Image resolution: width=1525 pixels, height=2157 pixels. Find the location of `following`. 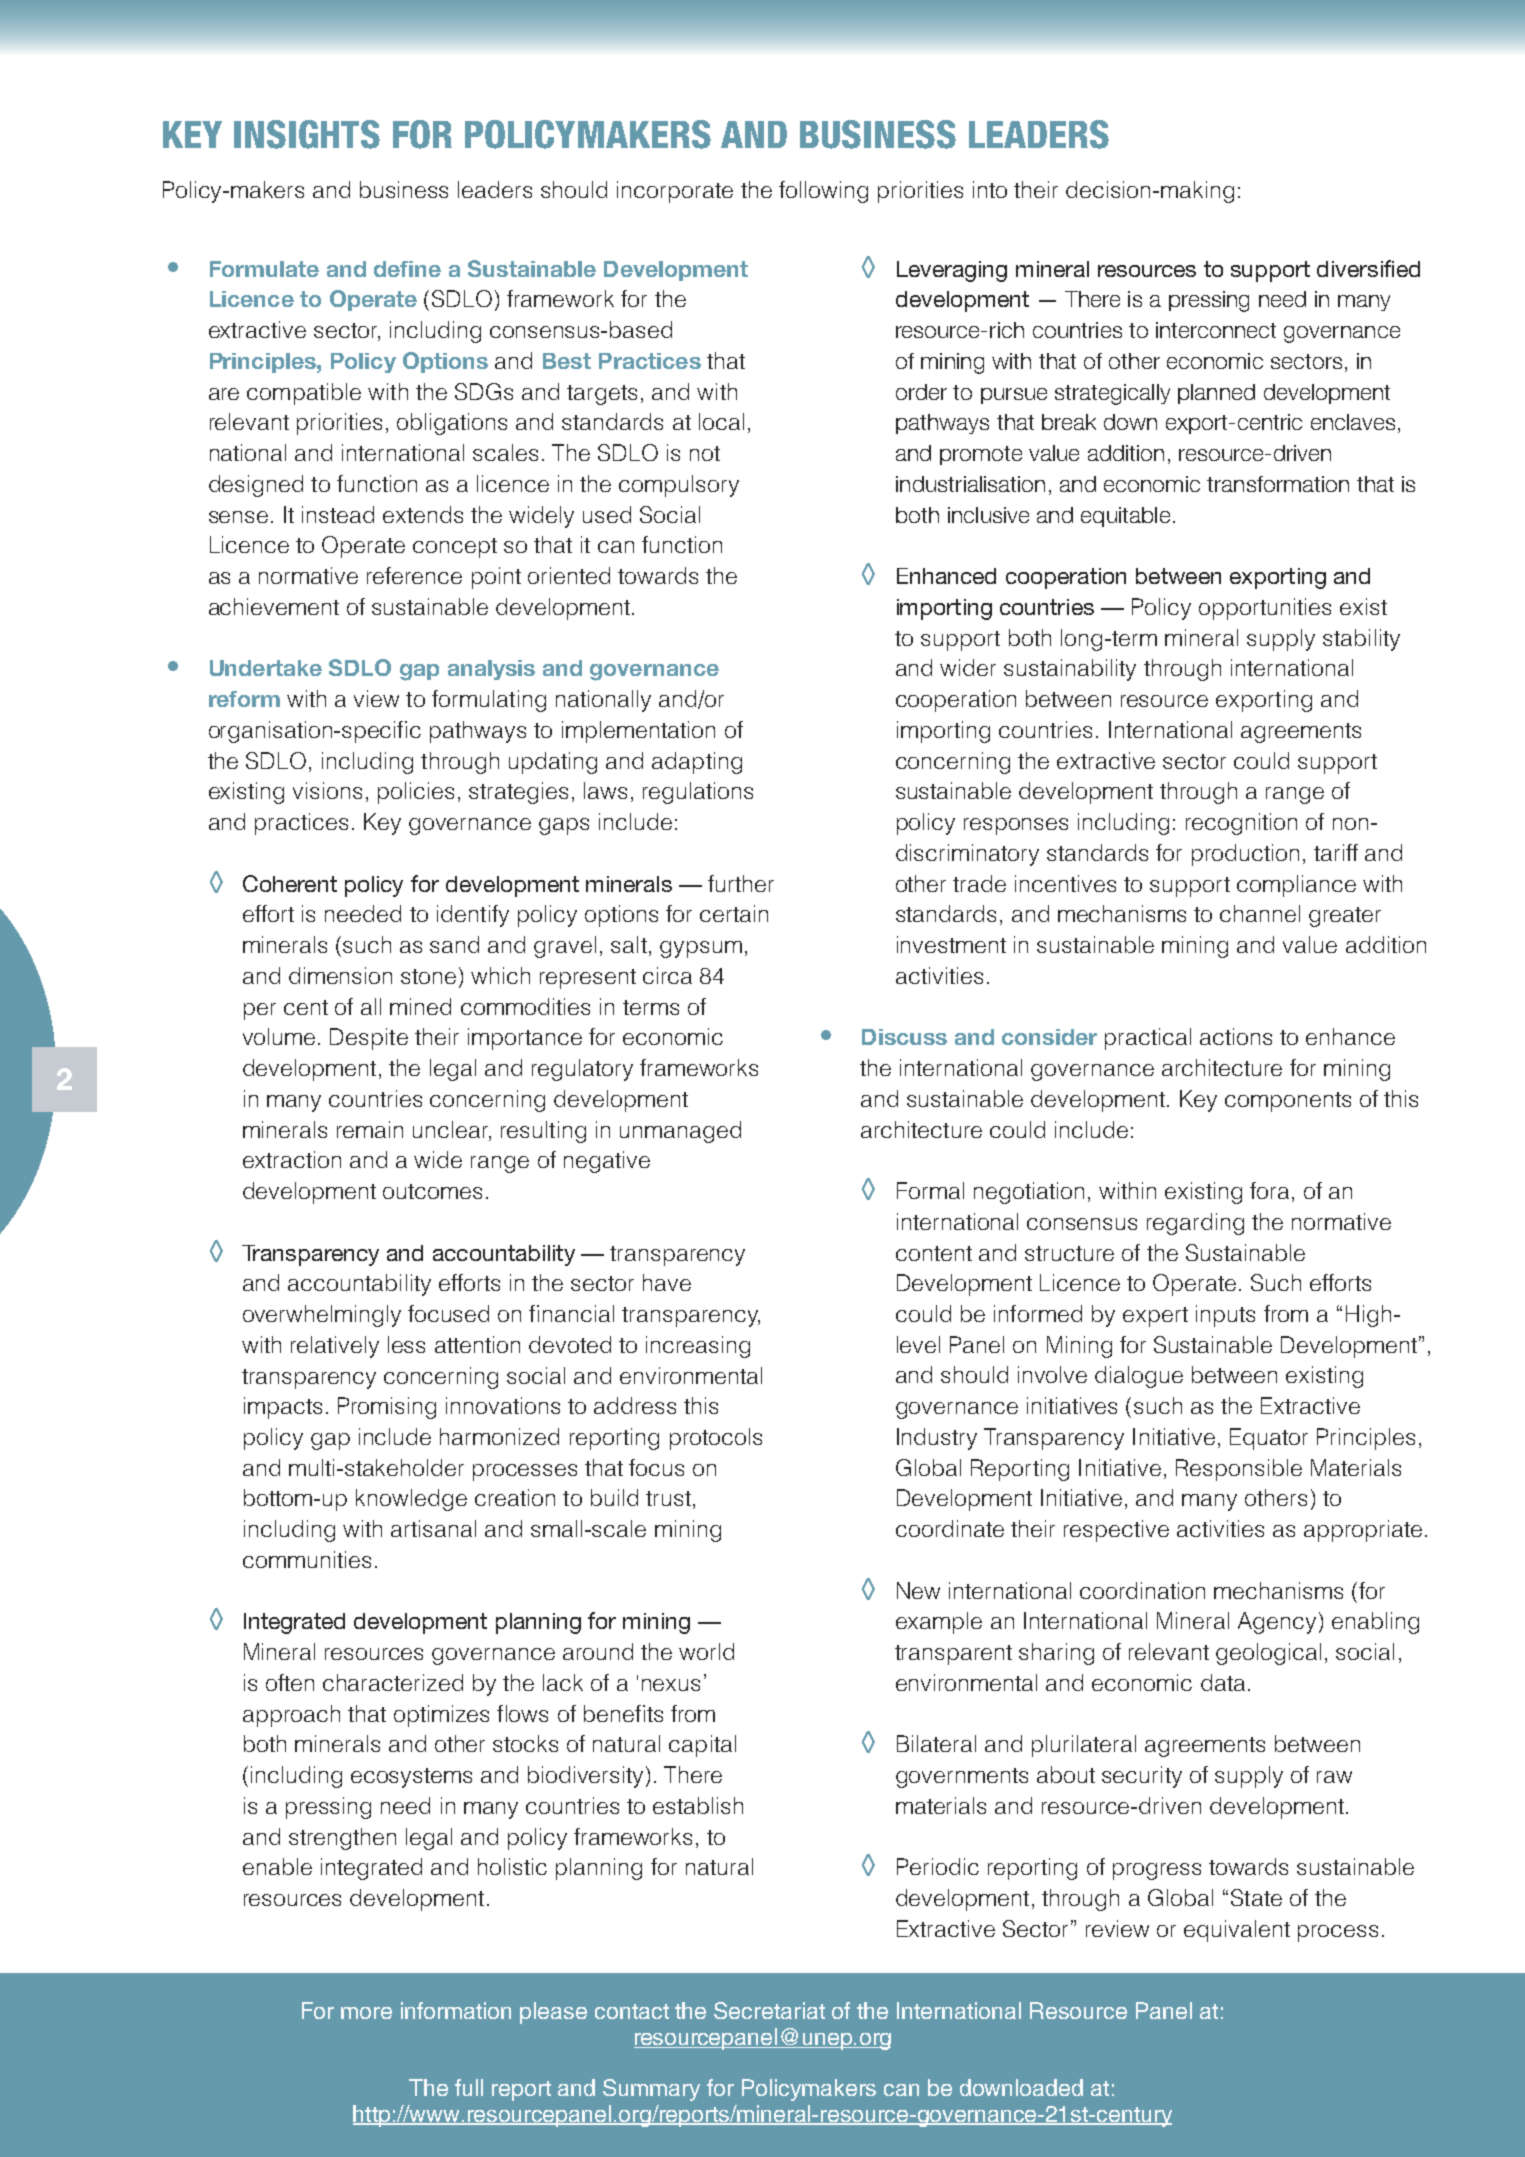

following is located at coordinates (823, 192).
